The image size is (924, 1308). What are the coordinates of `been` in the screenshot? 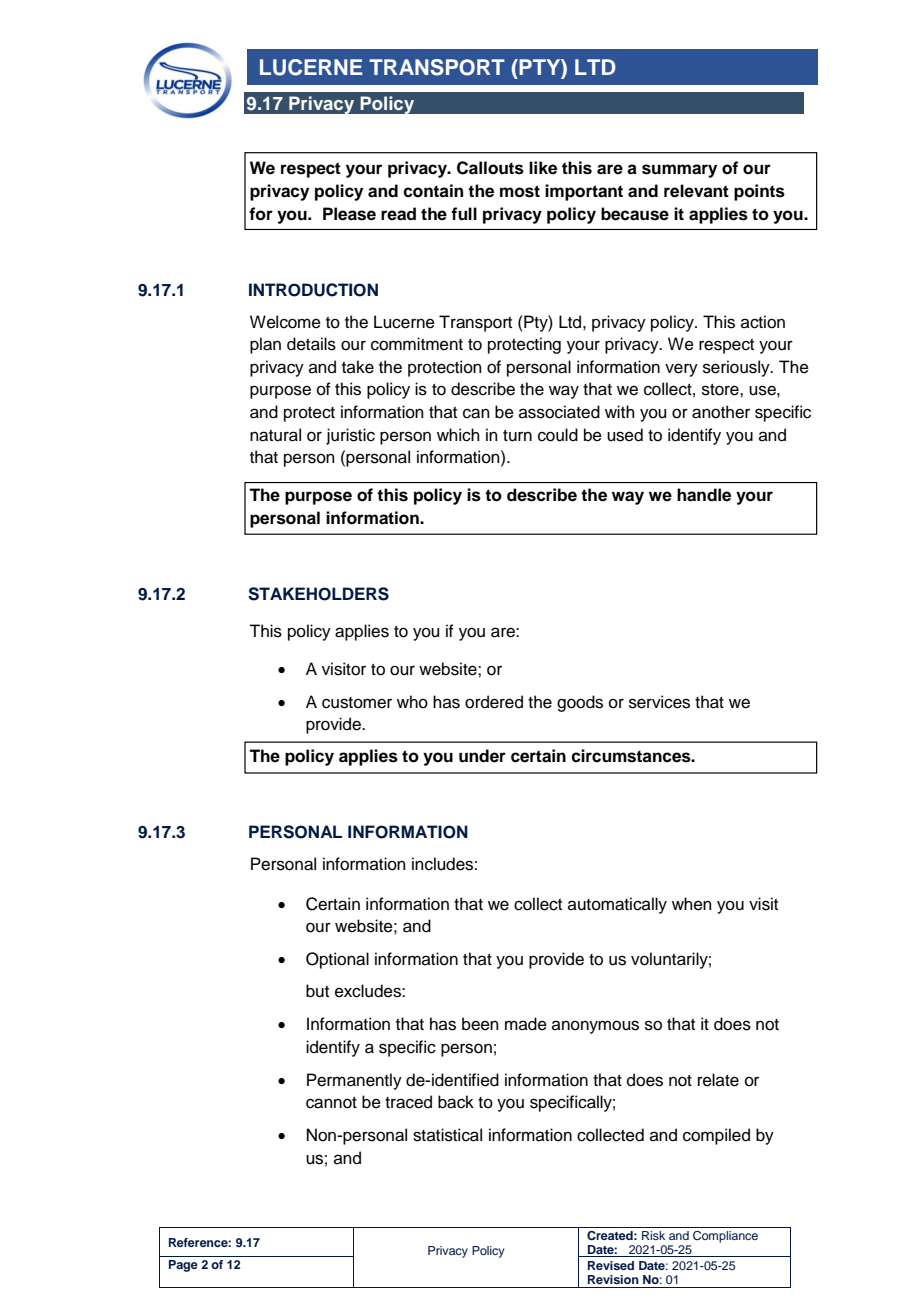 It's located at (480, 1024).
